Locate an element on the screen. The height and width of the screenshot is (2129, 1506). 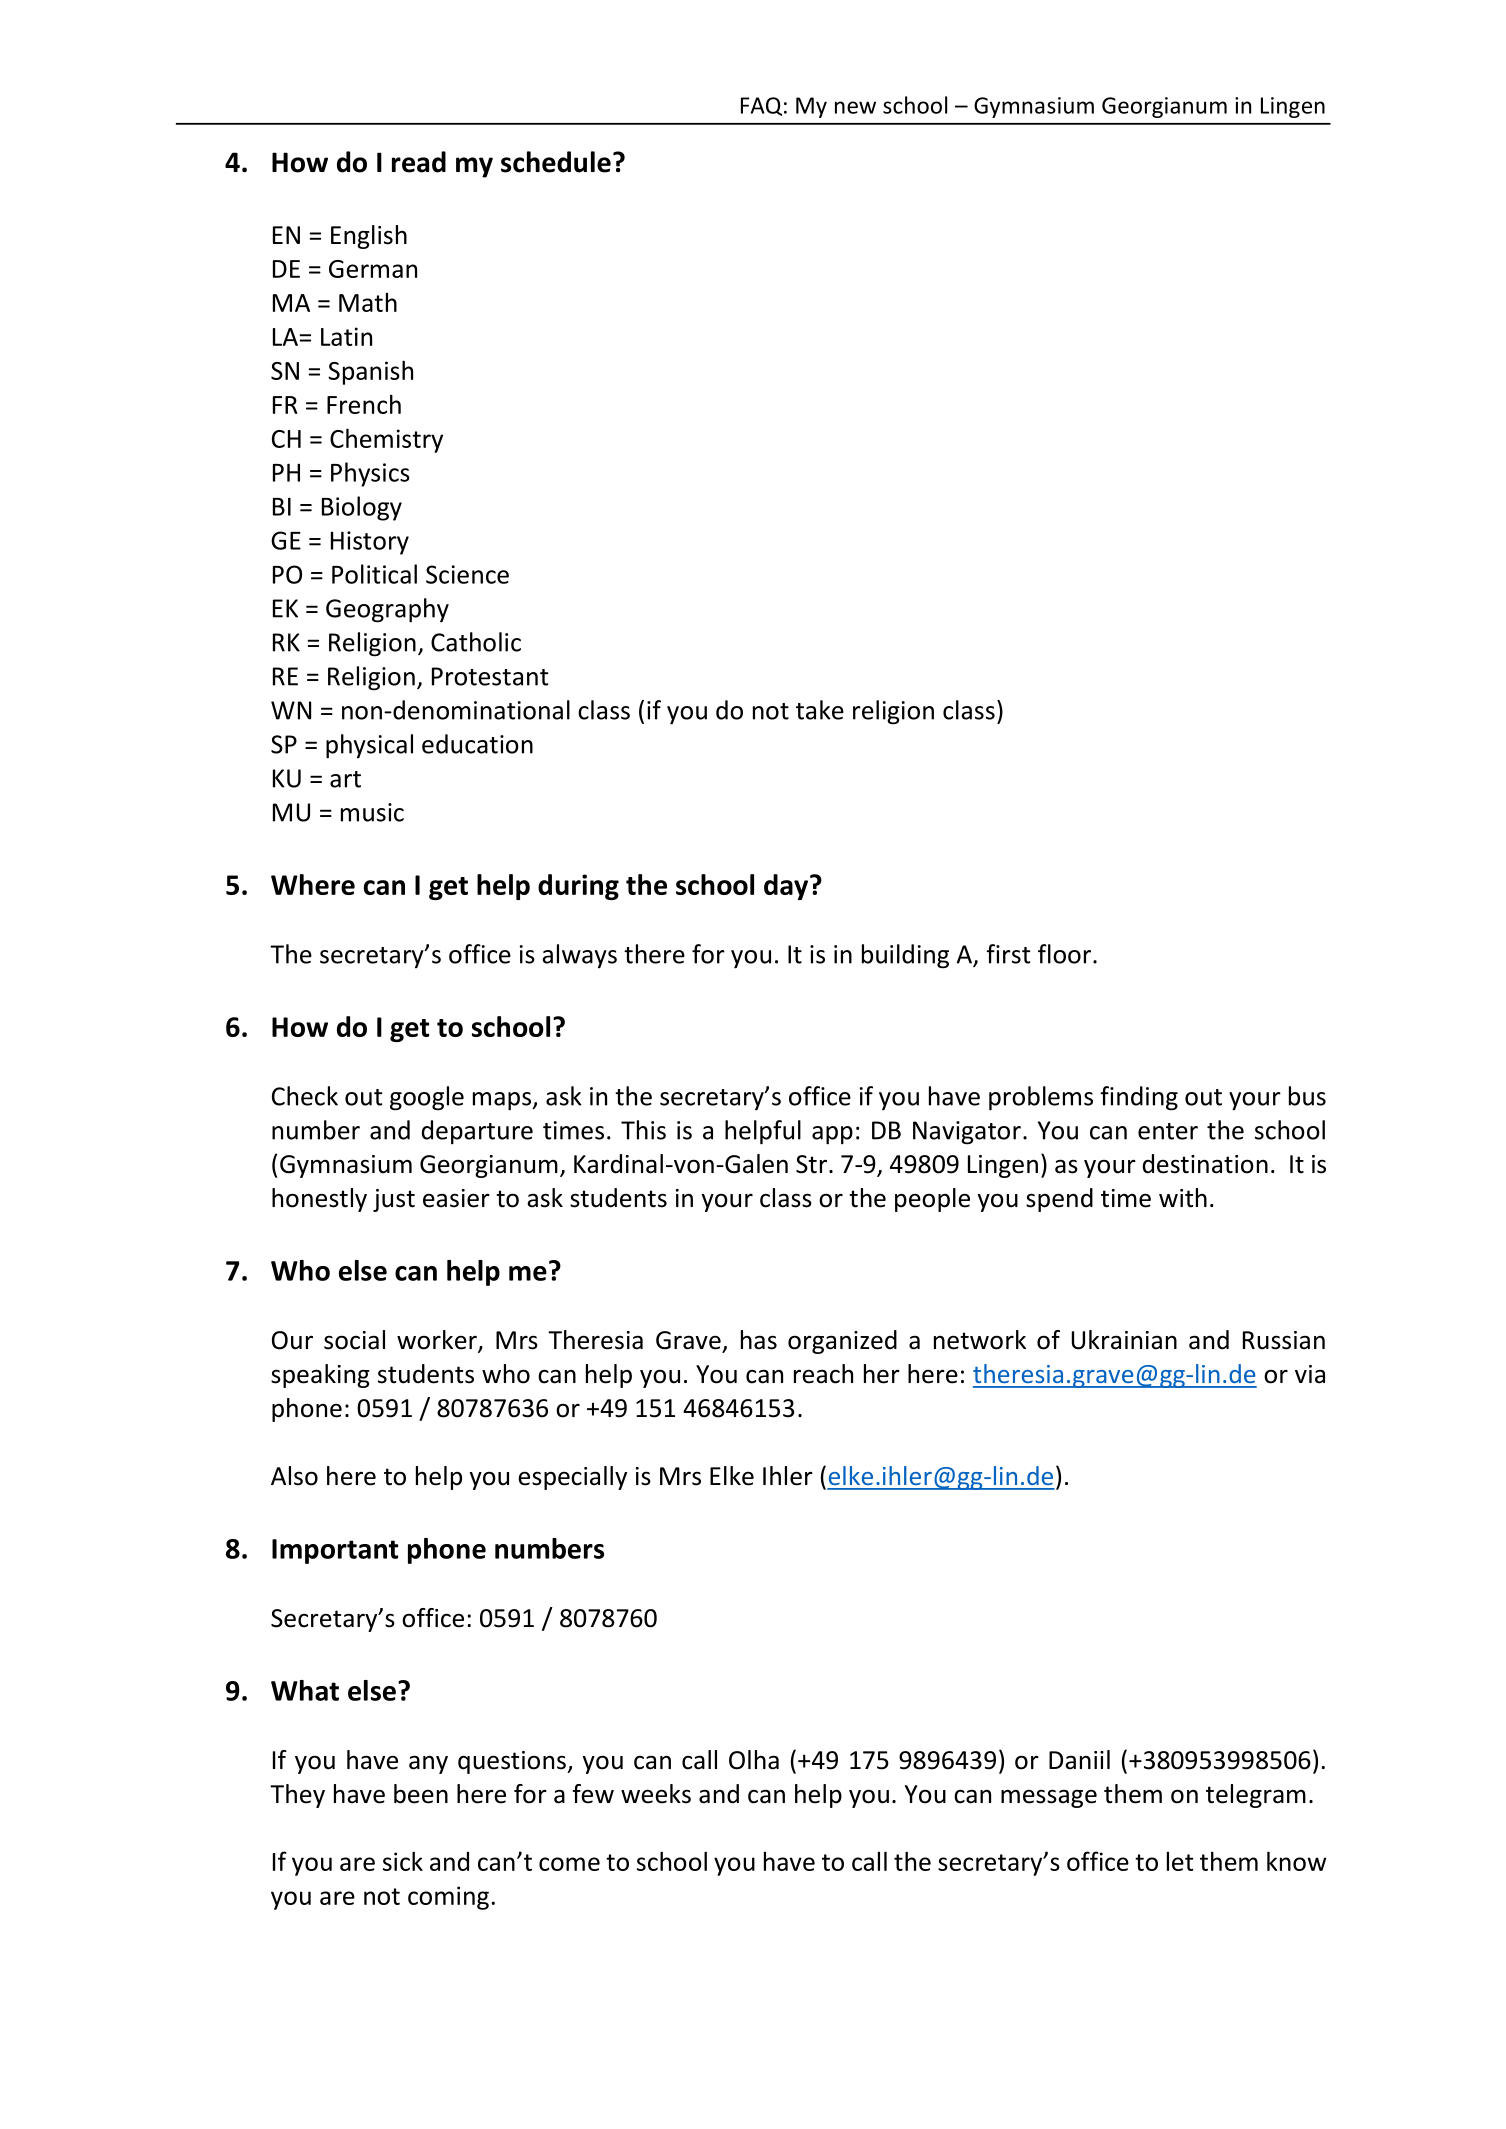
worker is located at coordinates (438, 1341).
